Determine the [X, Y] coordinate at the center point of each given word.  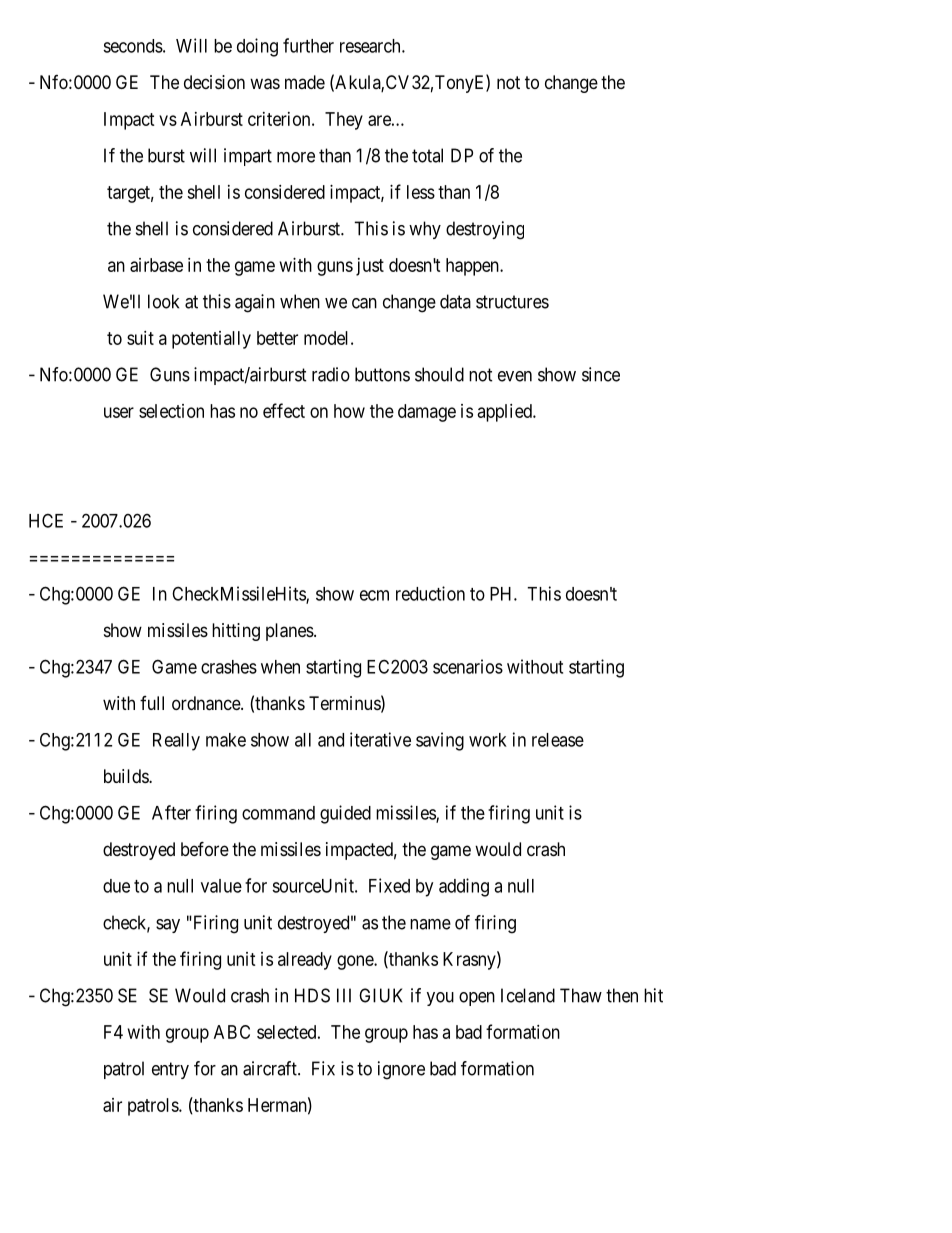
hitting [236, 632]
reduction [430, 593]
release [558, 740]
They [344, 121]
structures [512, 302]
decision [214, 82]
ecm [374, 595]
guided [345, 814]
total [427, 155]
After [171, 812]
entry [170, 1070]
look [163, 301]
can [364, 303]
